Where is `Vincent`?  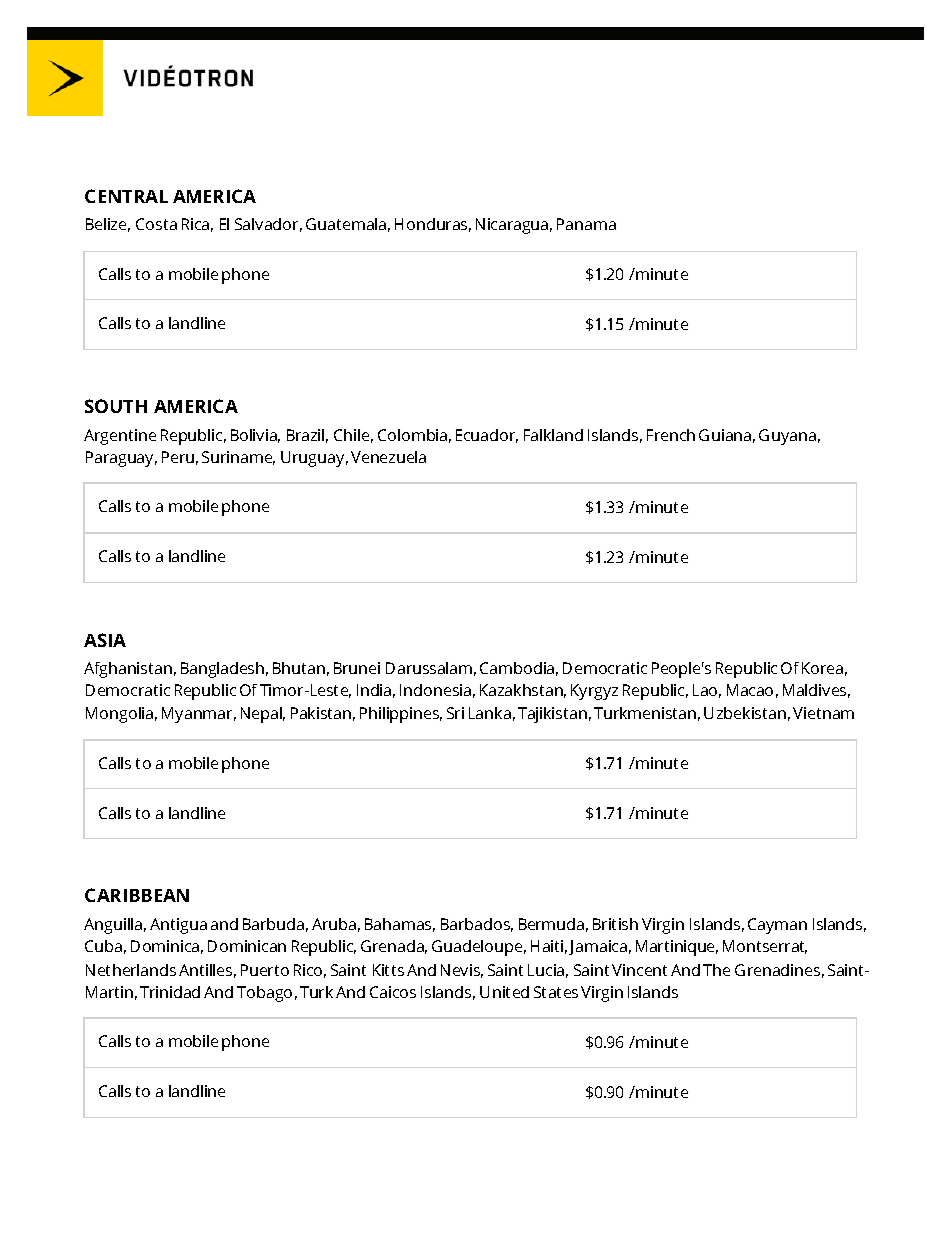 Vincent is located at coordinates (639, 970).
